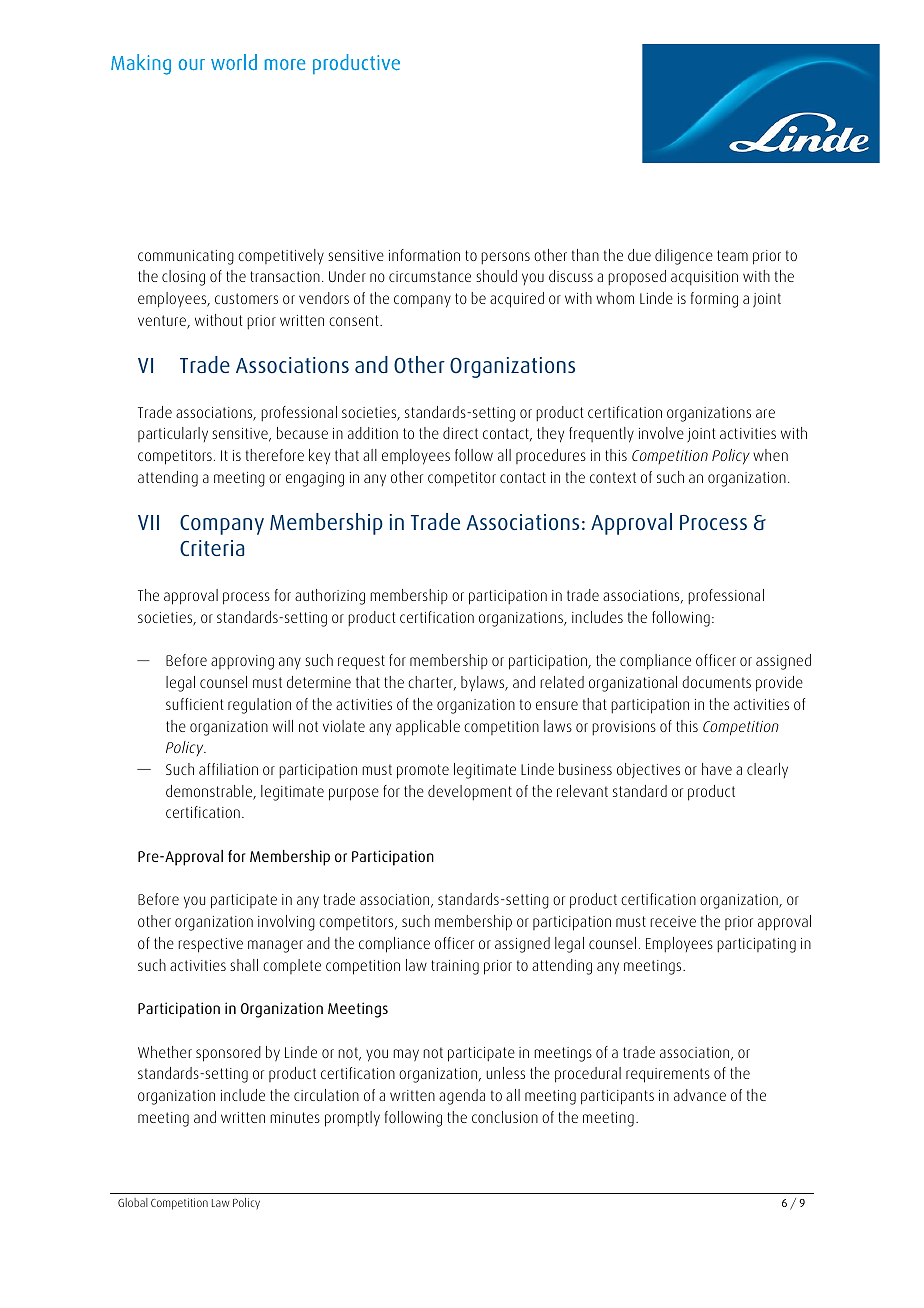 Image resolution: width=924 pixels, height=1308 pixels. Describe the element at coordinates (673, 921) in the screenshot. I see `receive` at that location.
